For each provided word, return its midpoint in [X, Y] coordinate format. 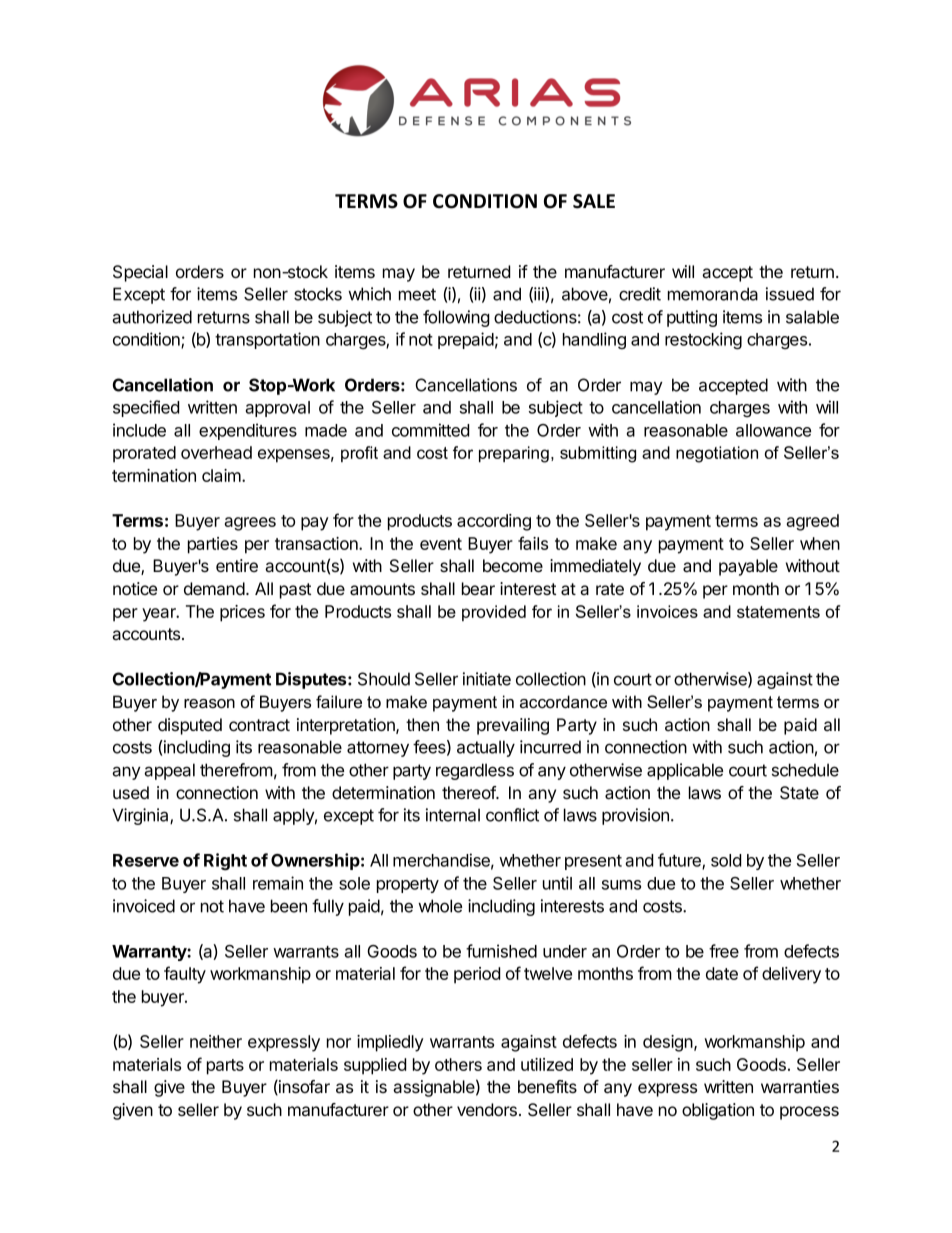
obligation [718, 1111]
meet [417, 294]
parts [225, 1067]
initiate [487, 679]
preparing [514, 454]
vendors [487, 1109]
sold [726, 860]
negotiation [717, 454]
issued [790, 294]
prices [242, 613]
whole [440, 906]
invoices [667, 611]
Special [140, 273]
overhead [216, 452]
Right [225, 862]
